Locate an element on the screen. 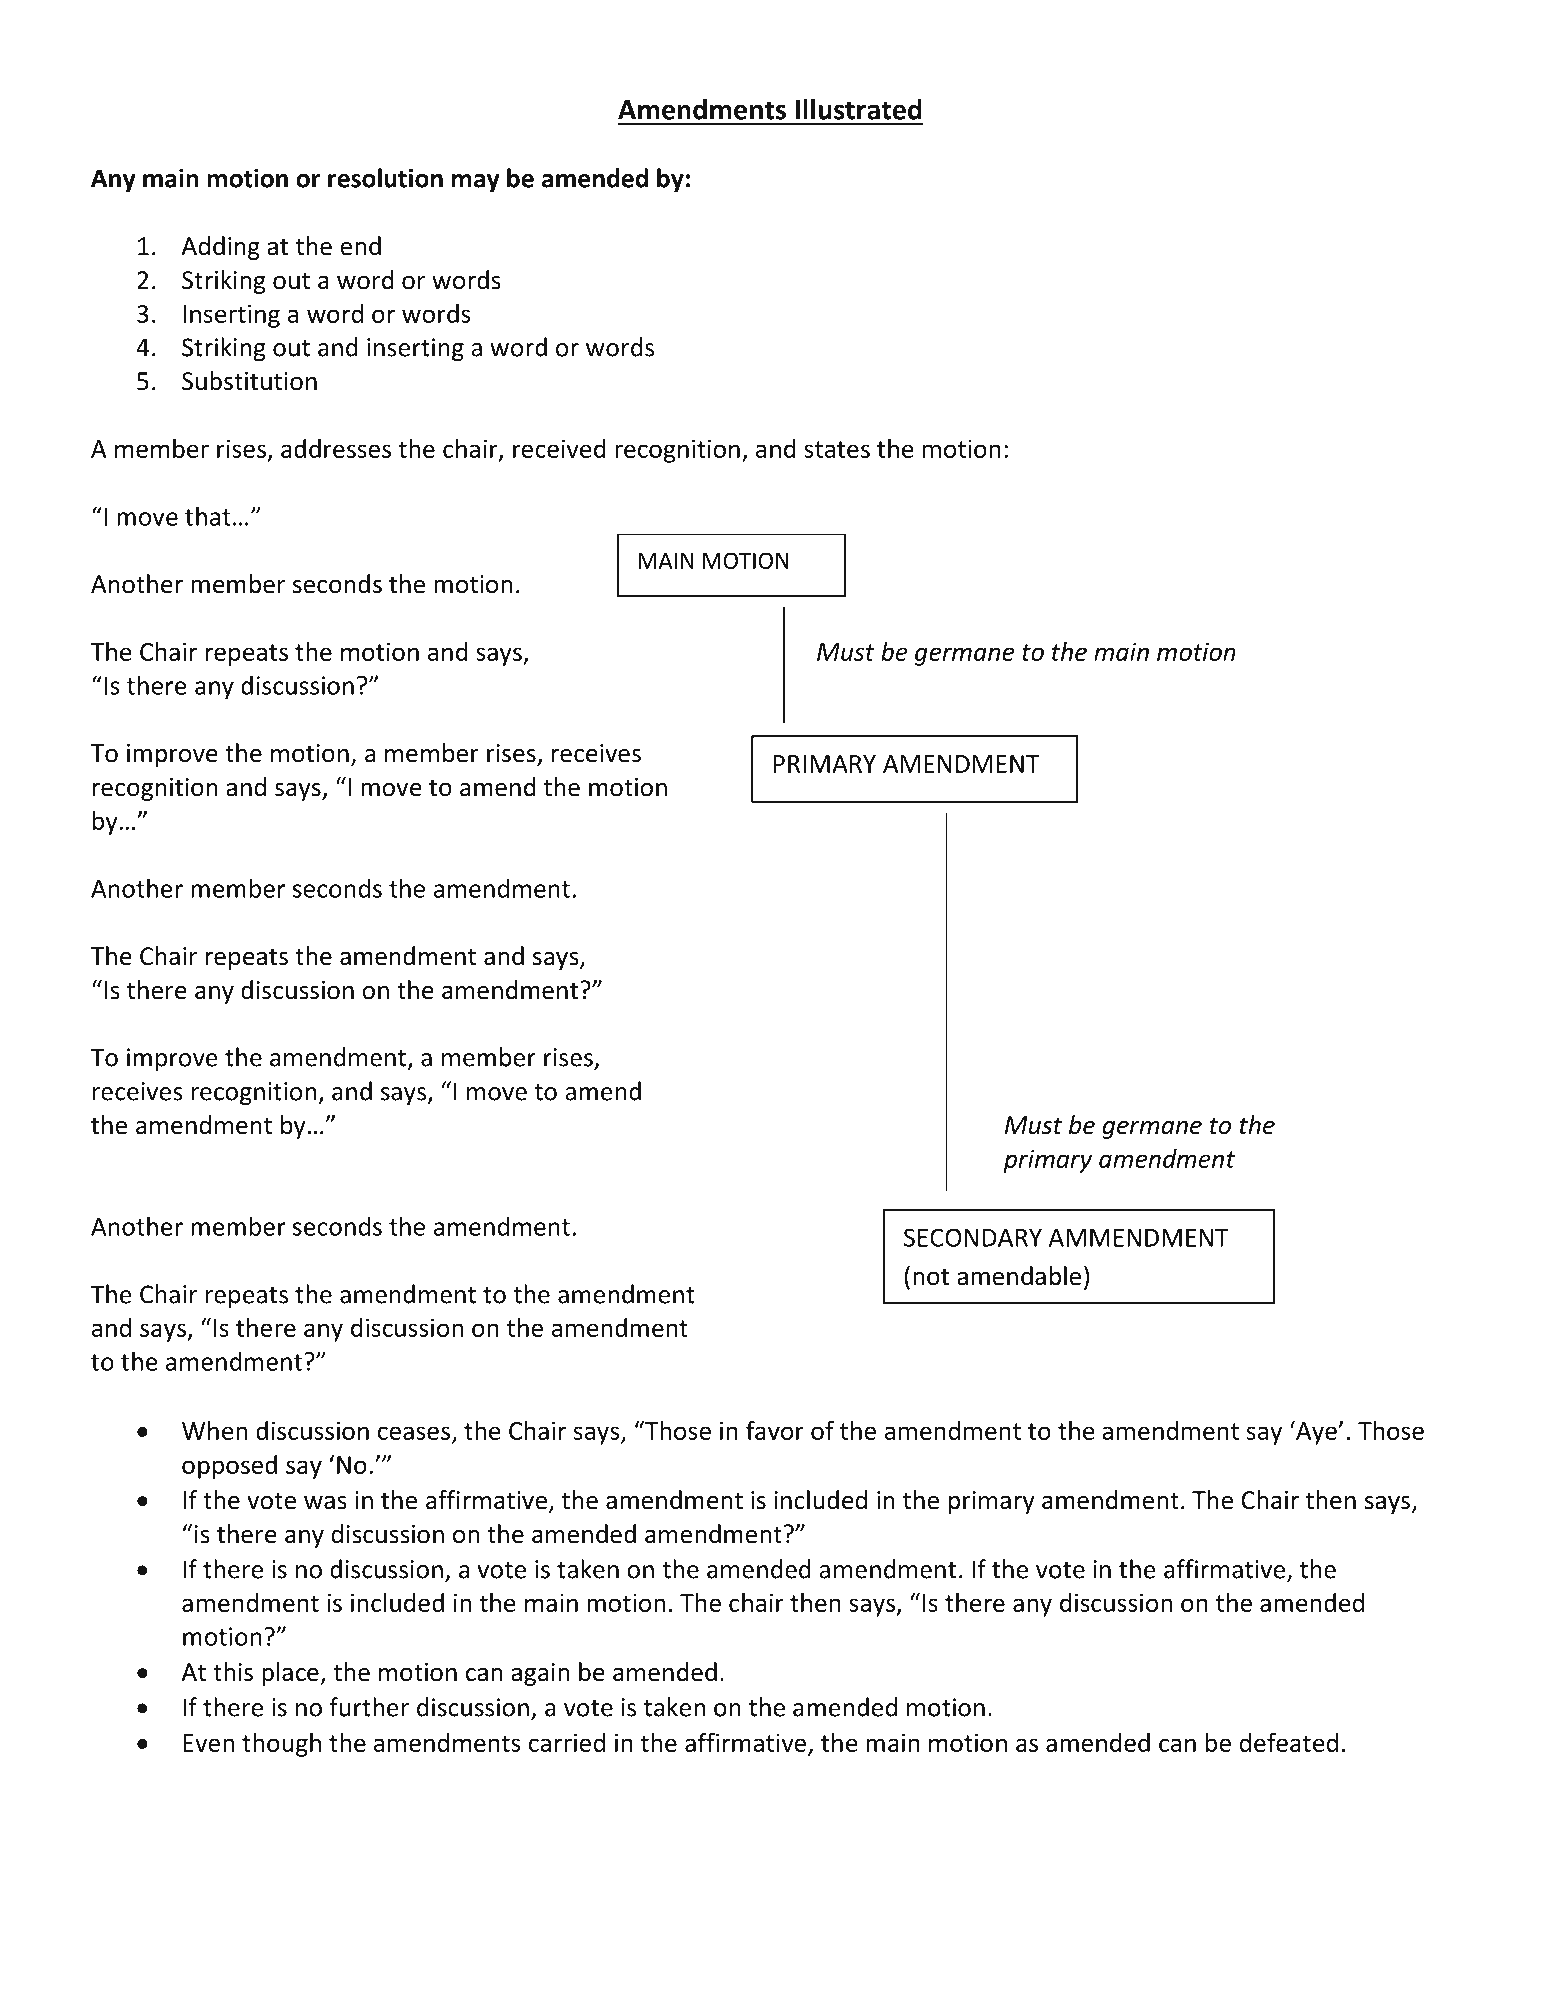 The width and height of the screenshot is (1541, 1994). states is located at coordinates (837, 449).
